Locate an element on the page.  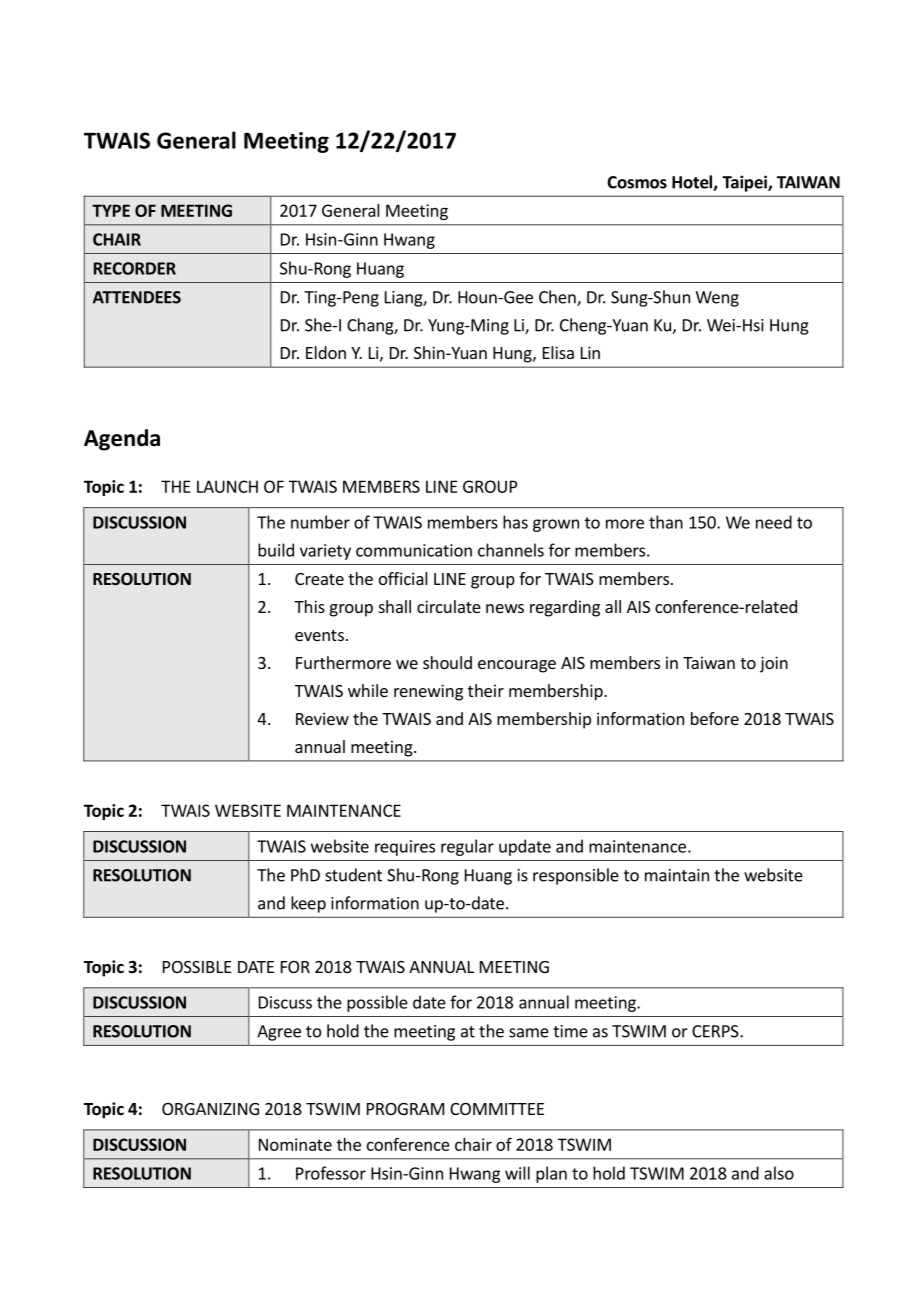
Cosmos is located at coordinates (637, 182).
